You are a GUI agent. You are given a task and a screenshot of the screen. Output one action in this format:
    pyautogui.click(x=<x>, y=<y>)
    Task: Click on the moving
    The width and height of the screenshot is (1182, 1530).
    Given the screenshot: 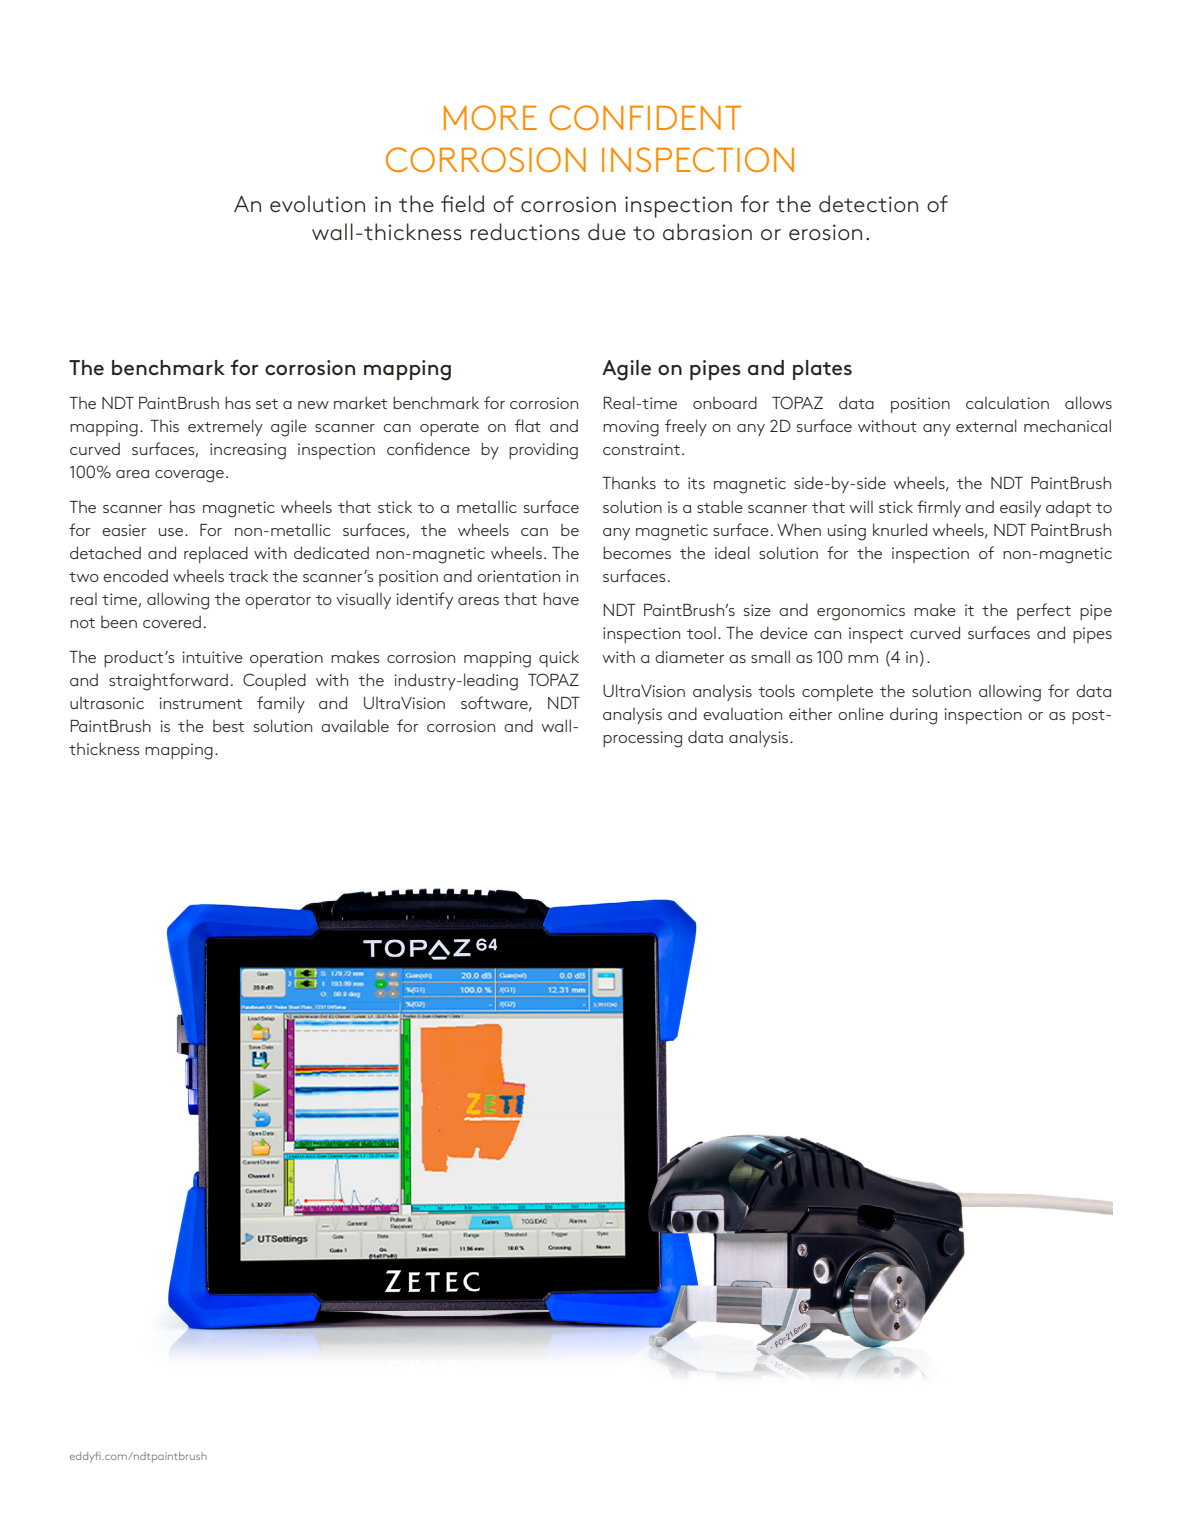 What is the action you would take?
    pyautogui.click(x=631, y=428)
